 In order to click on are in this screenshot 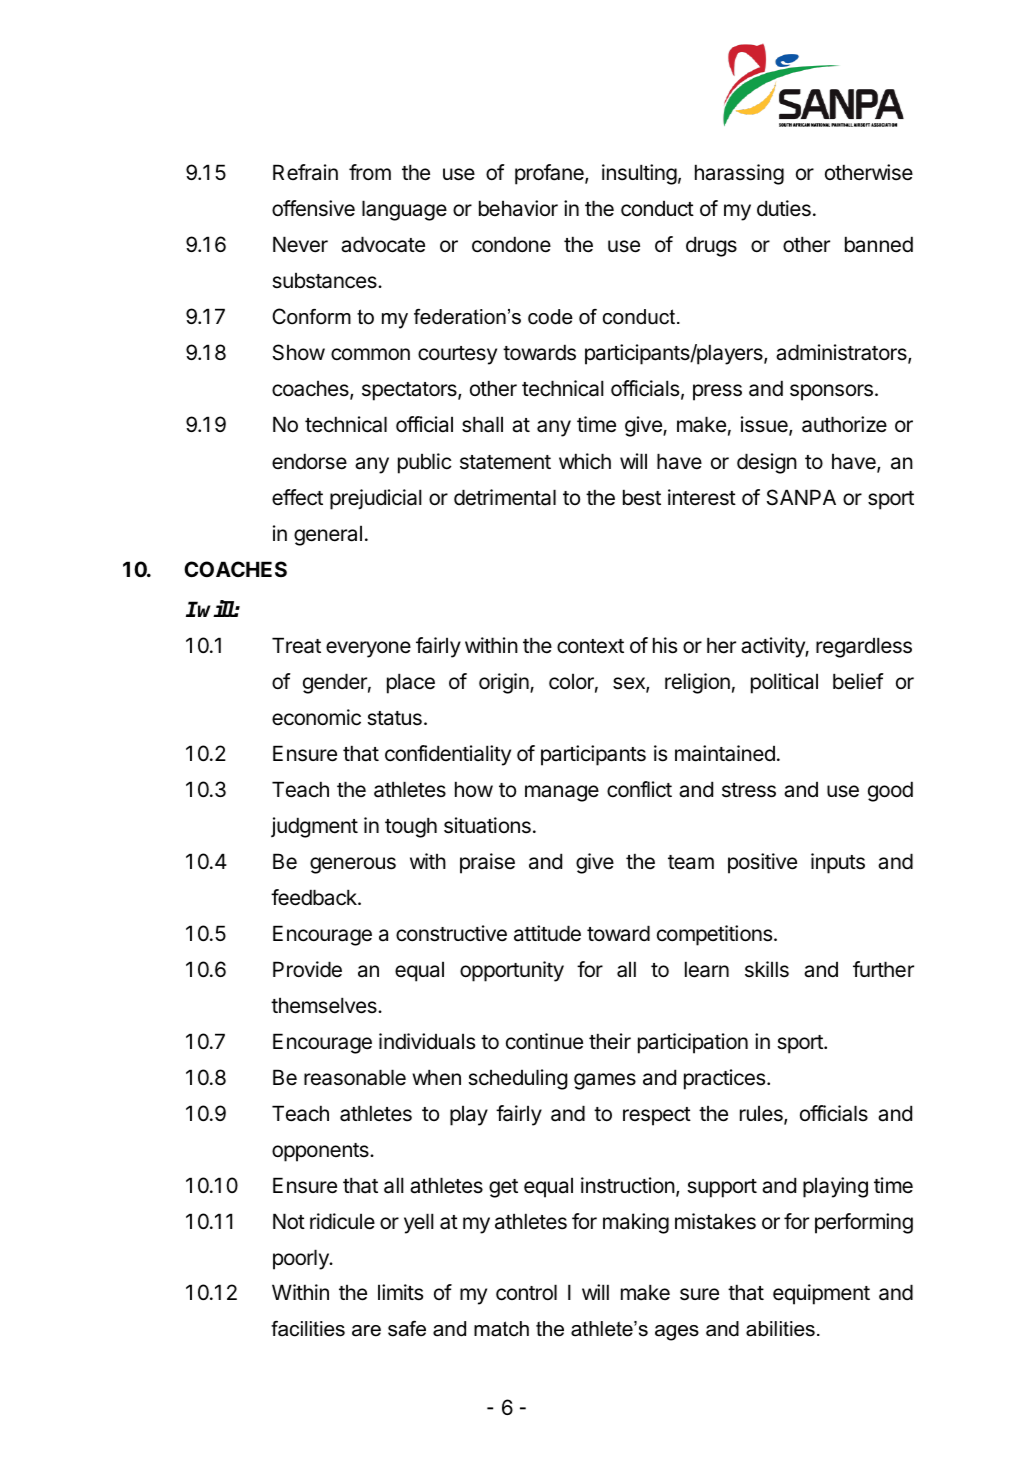, I will do `click(366, 1331)`.
